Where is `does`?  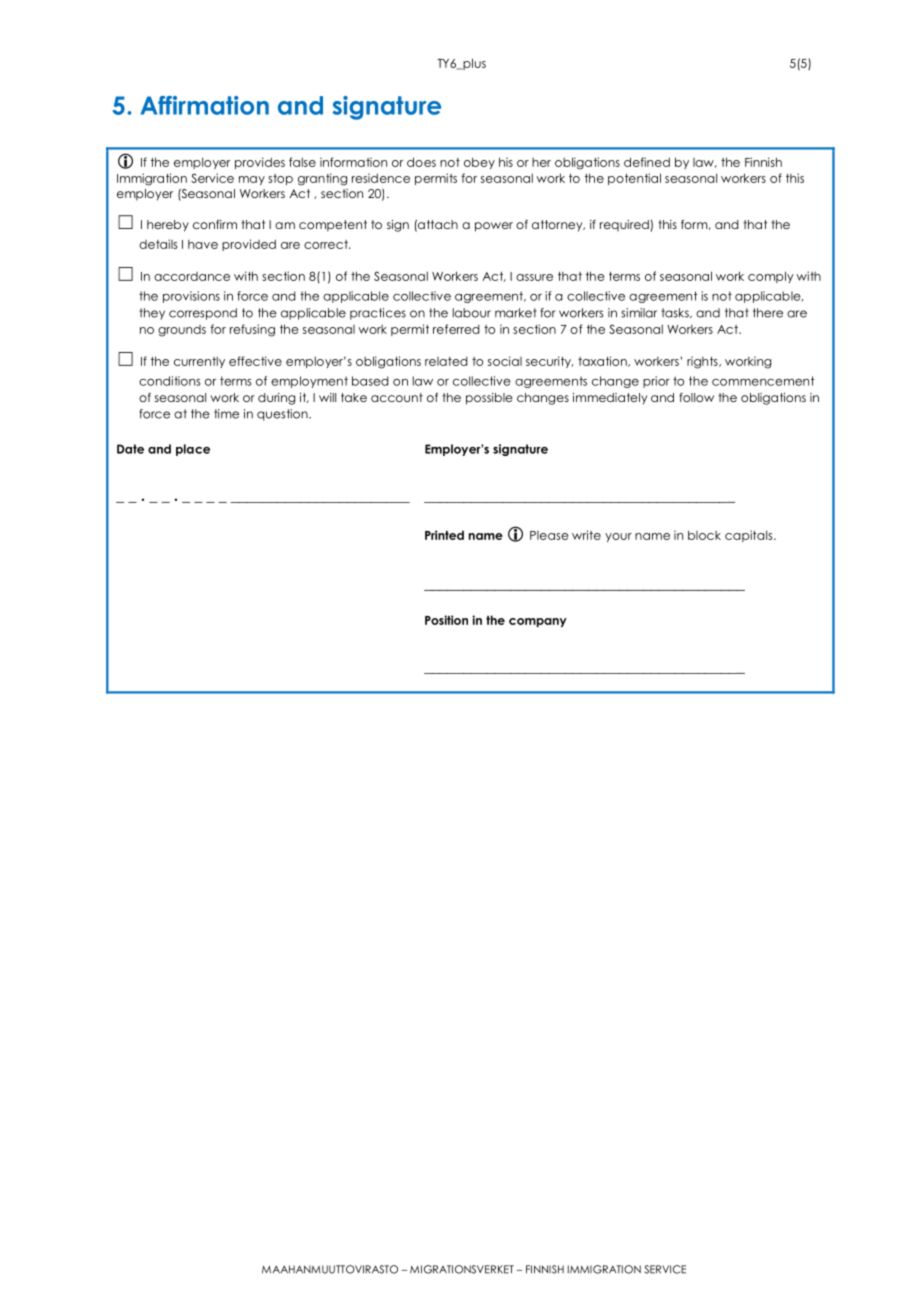 does is located at coordinates (421, 162).
